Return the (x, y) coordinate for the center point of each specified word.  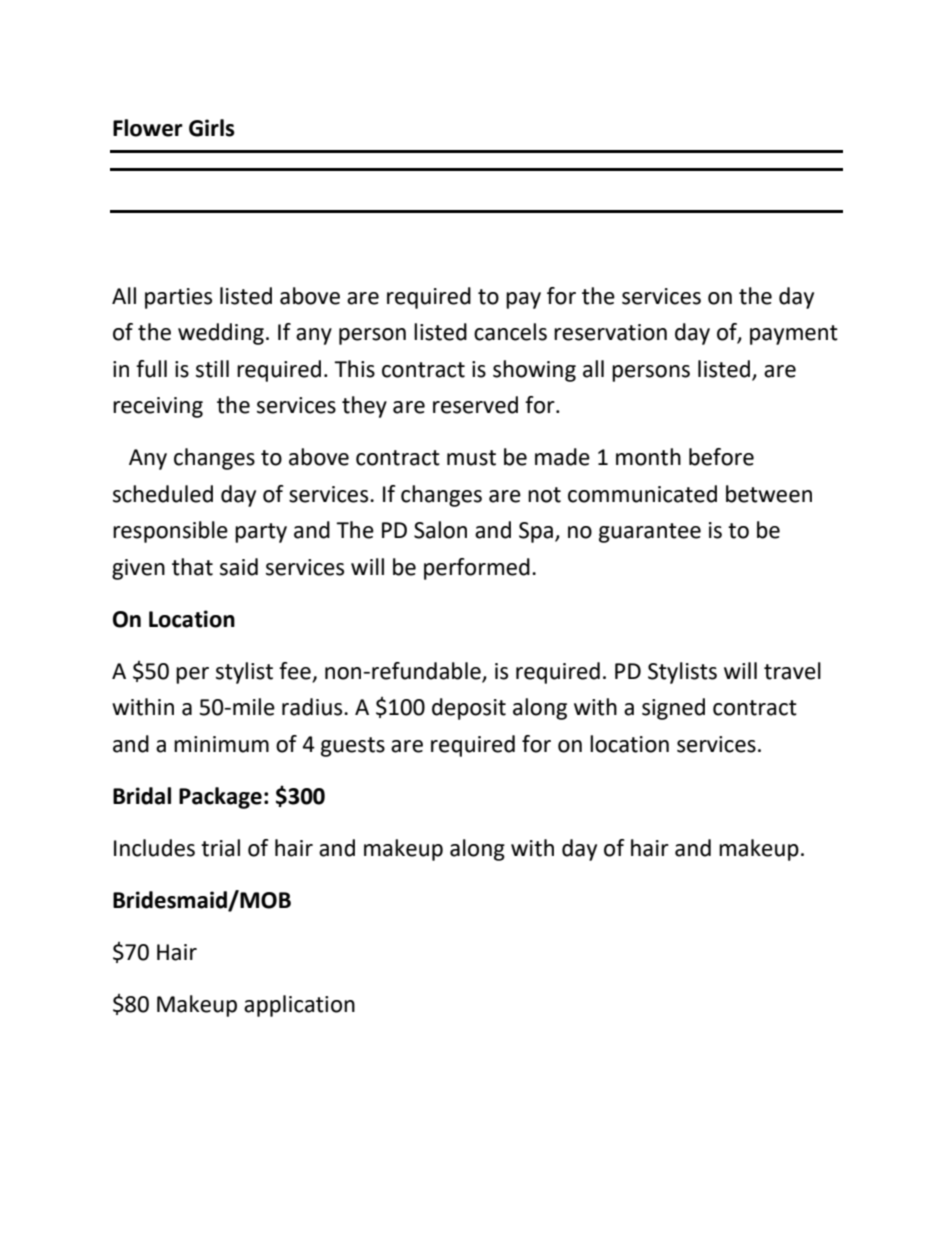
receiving (158, 407)
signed (673, 709)
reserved (475, 405)
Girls (212, 128)
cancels (510, 332)
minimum (221, 744)
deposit (469, 709)
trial (220, 848)
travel (792, 671)
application (299, 1006)
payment (794, 335)
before (721, 457)
